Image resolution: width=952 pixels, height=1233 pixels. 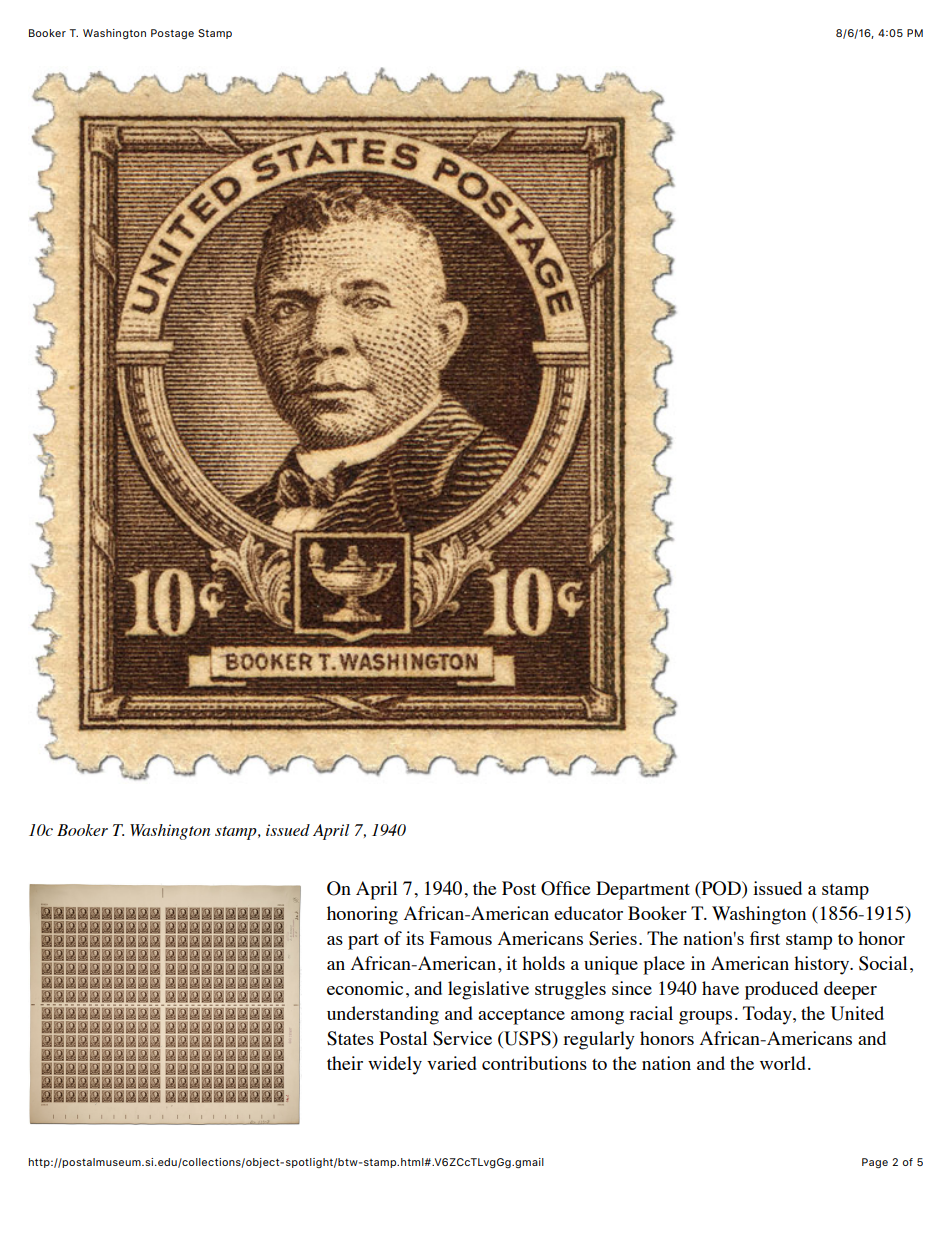 What do you see at coordinates (765, 938) in the page?
I see `first` at bounding box center [765, 938].
